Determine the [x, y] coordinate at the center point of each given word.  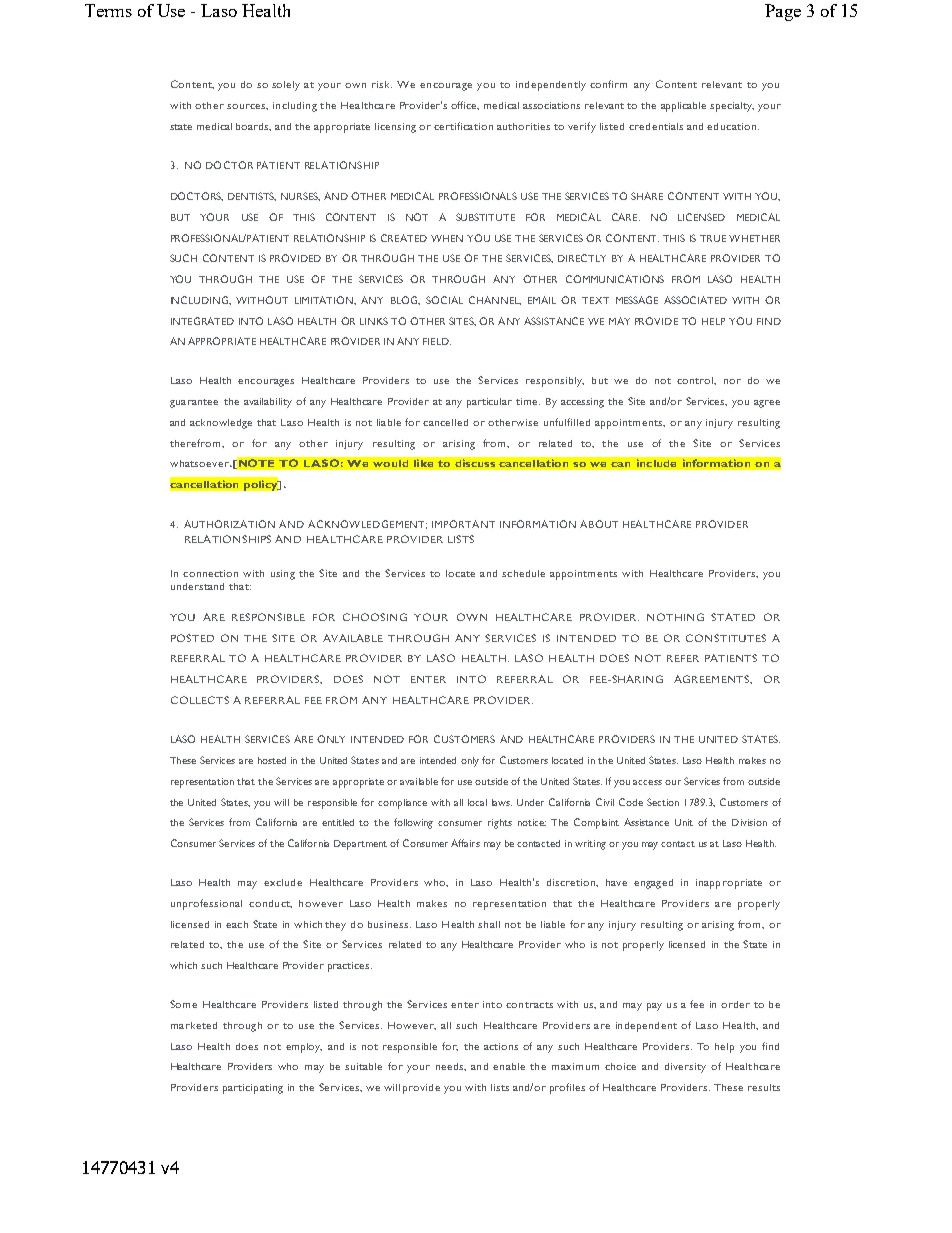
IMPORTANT [463, 524]
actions [501, 1046]
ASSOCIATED [695, 300]
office [465, 105]
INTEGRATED [202, 321]
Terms [108, 10]
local [477, 802]
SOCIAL [444, 300]
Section [663, 802]
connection [210, 573]
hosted [272, 760]
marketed [194, 1025]
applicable [683, 107]
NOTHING [675, 617]
